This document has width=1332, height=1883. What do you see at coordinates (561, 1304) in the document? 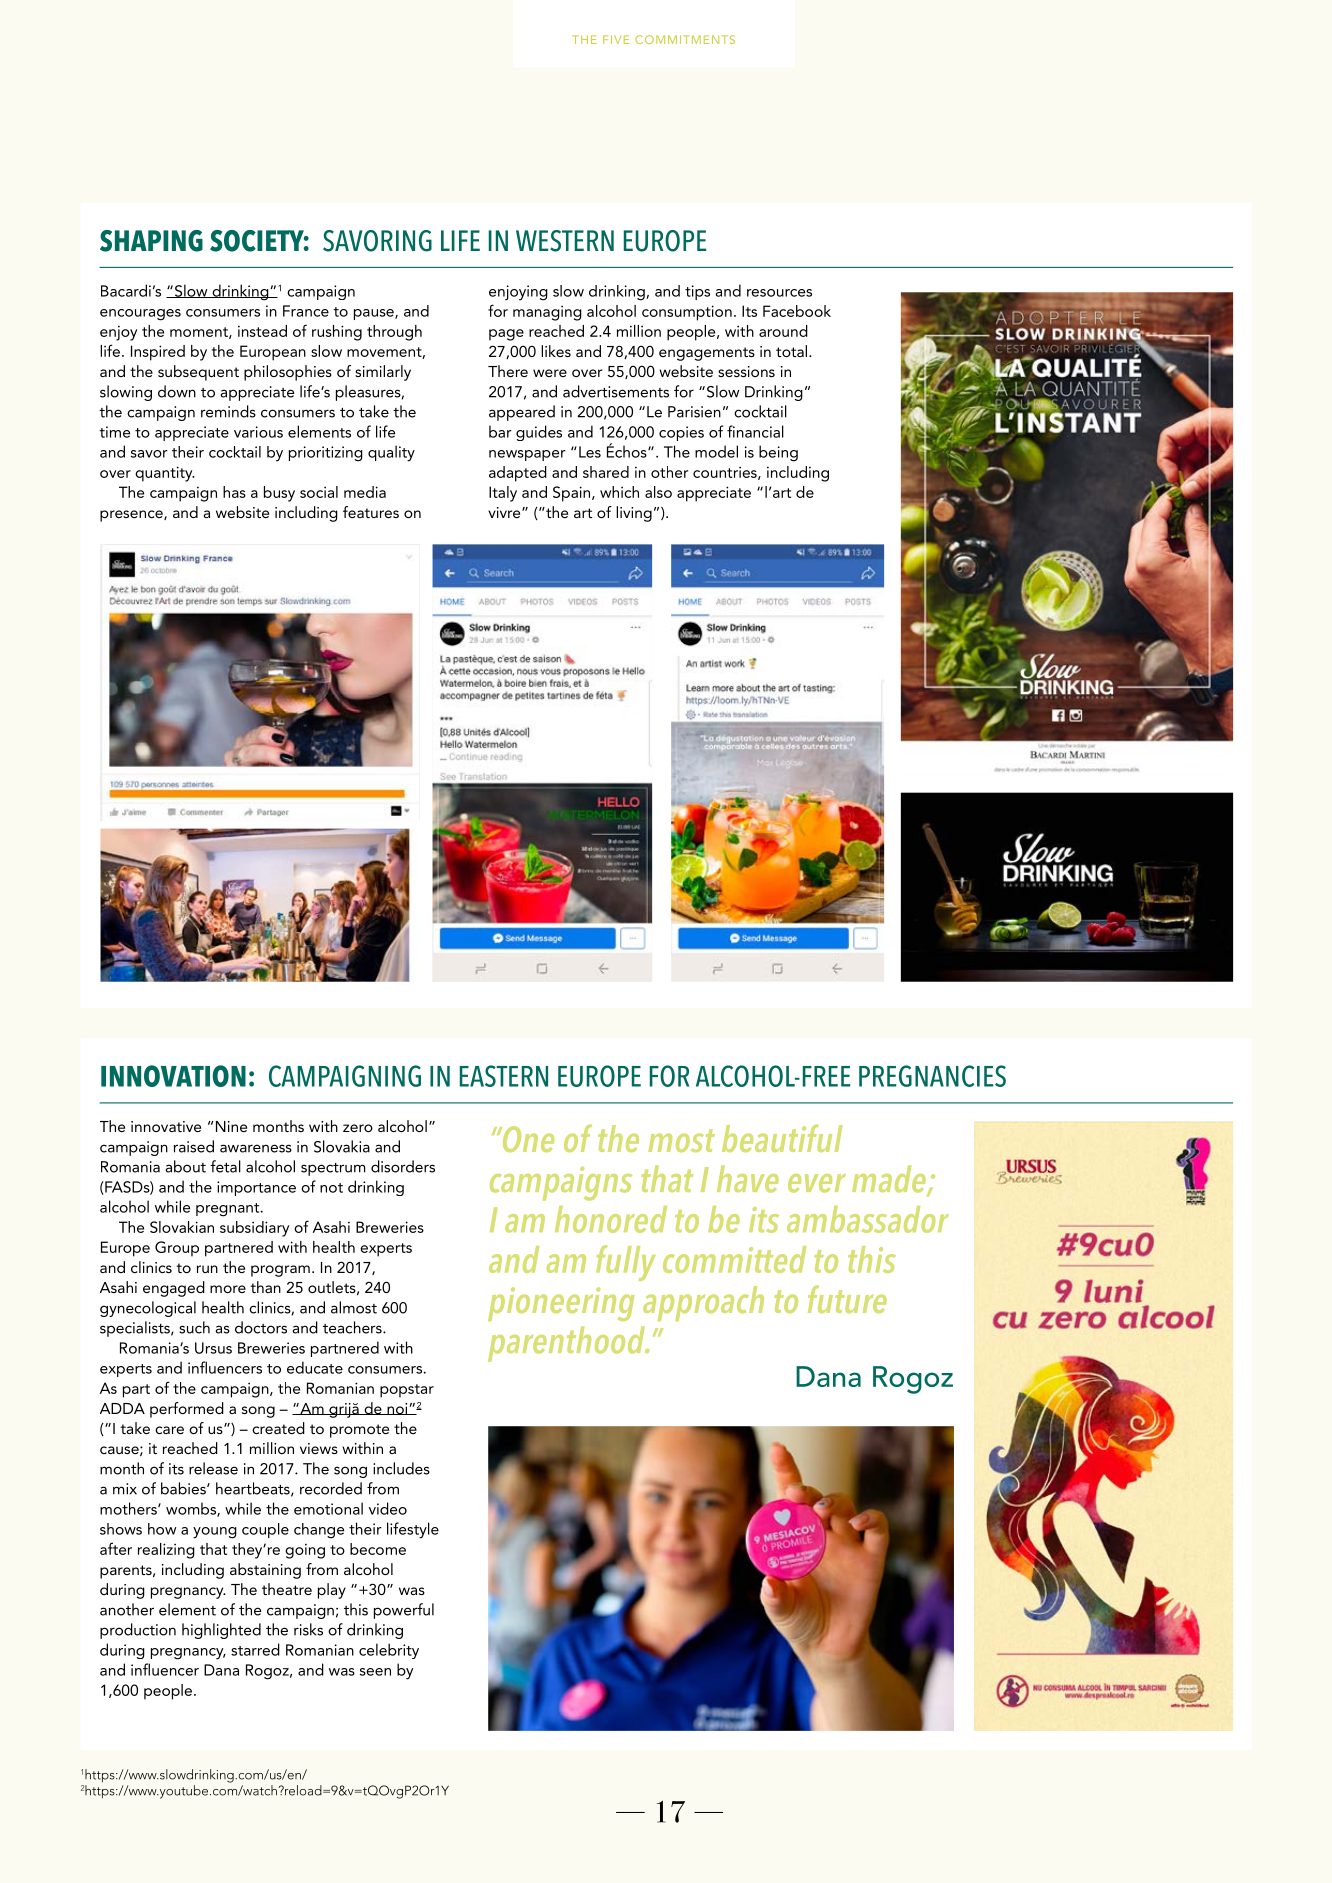
I see `pioneering` at bounding box center [561, 1304].
